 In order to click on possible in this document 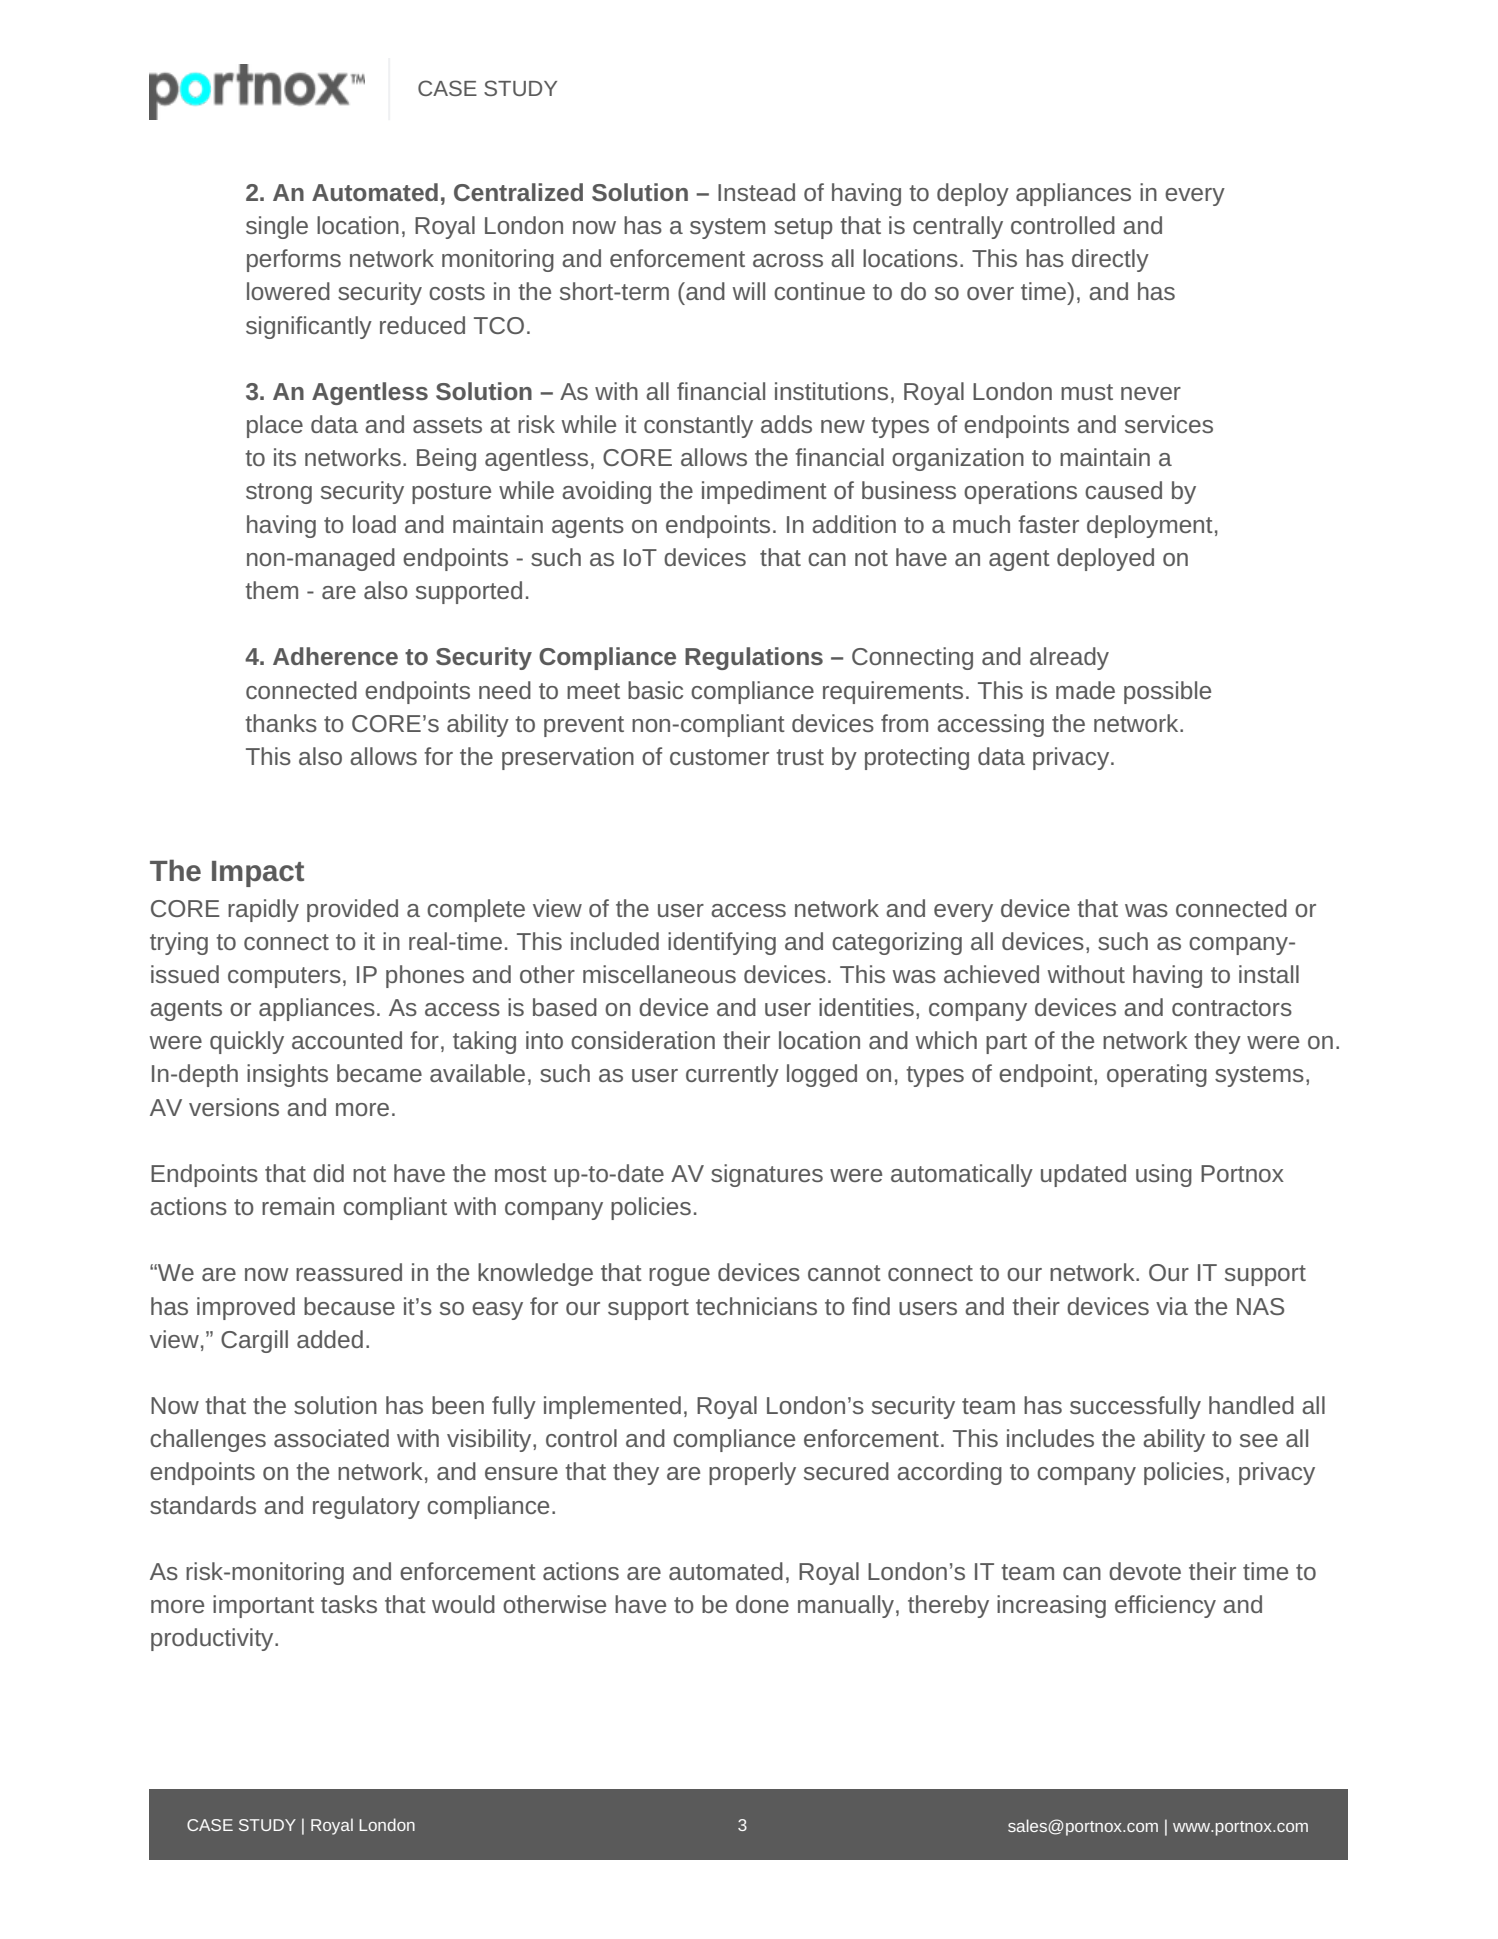, I will do `click(1167, 692)`.
